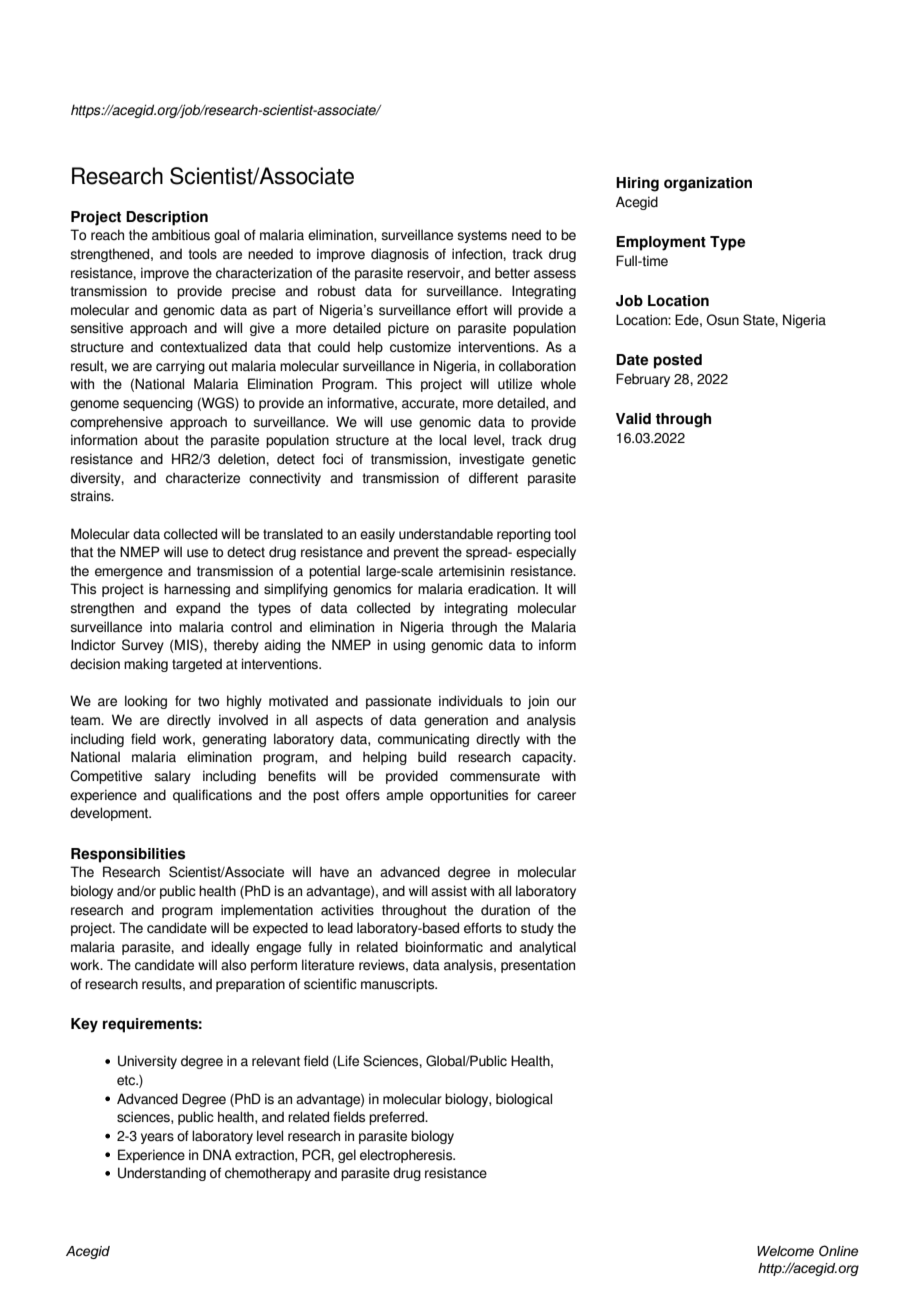 The height and width of the image is (1308, 924). I want to click on organization, so click(708, 184).
